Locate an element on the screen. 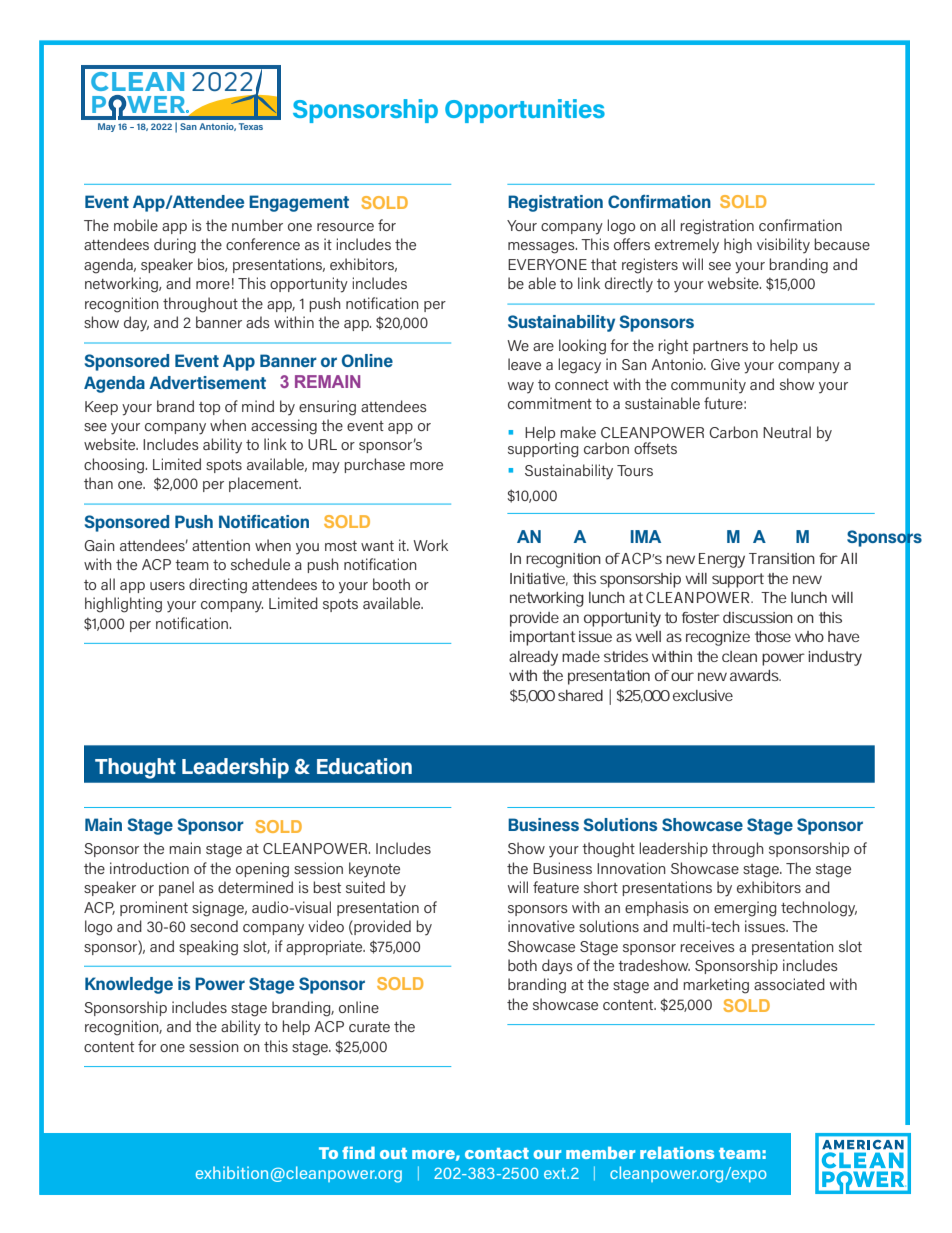  emerging is located at coordinates (745, 909).
